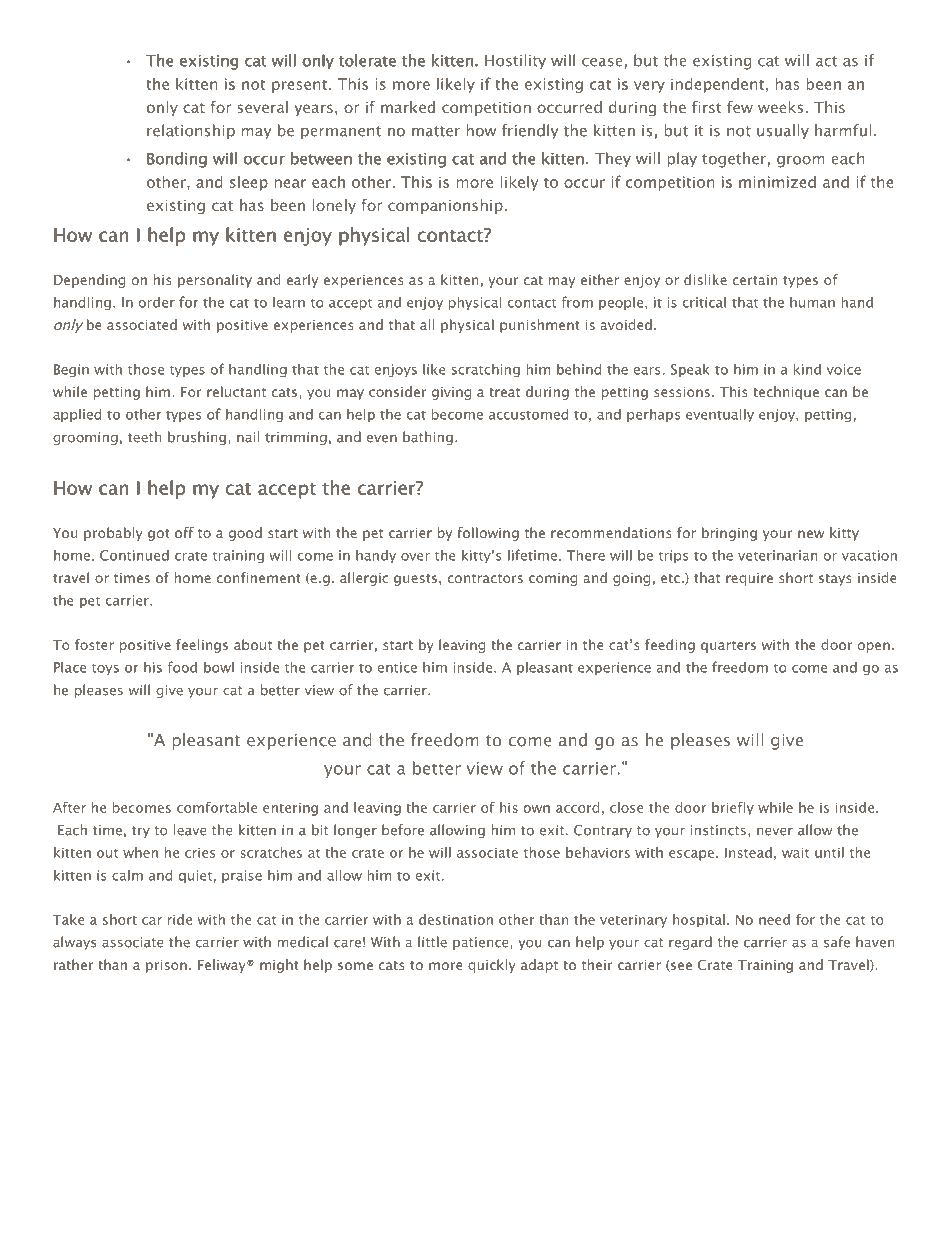 This image has height=1233, width=952. Describe the element at coordinates (749, 579) in the image. I see `require` at that location.
